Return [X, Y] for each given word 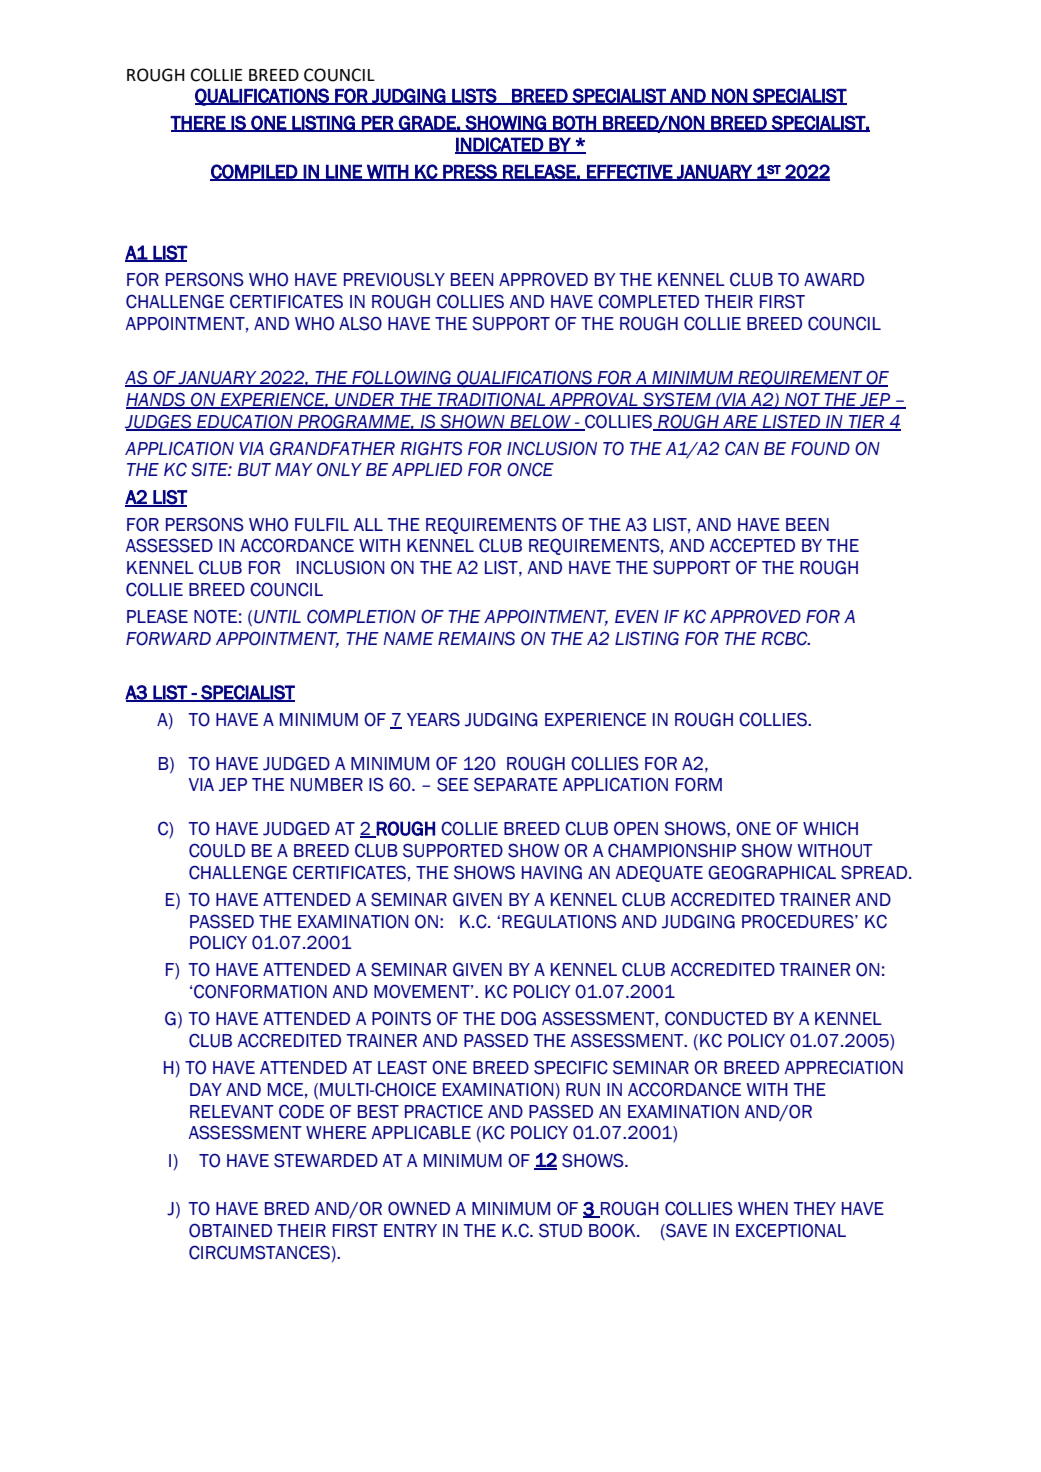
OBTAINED [230, 1230]
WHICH [830, 828]
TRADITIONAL [492, 400]
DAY [206, 1089]
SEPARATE [516, 784]
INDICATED [500, 145]
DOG [518, 1018]
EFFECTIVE [629, 172]
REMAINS [476, 638]
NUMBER [327, 785]
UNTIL [277, 617]
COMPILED [254, 172]
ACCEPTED [752, 545]
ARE [740, 422]
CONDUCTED [716, 1018]
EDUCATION [245, 422]
